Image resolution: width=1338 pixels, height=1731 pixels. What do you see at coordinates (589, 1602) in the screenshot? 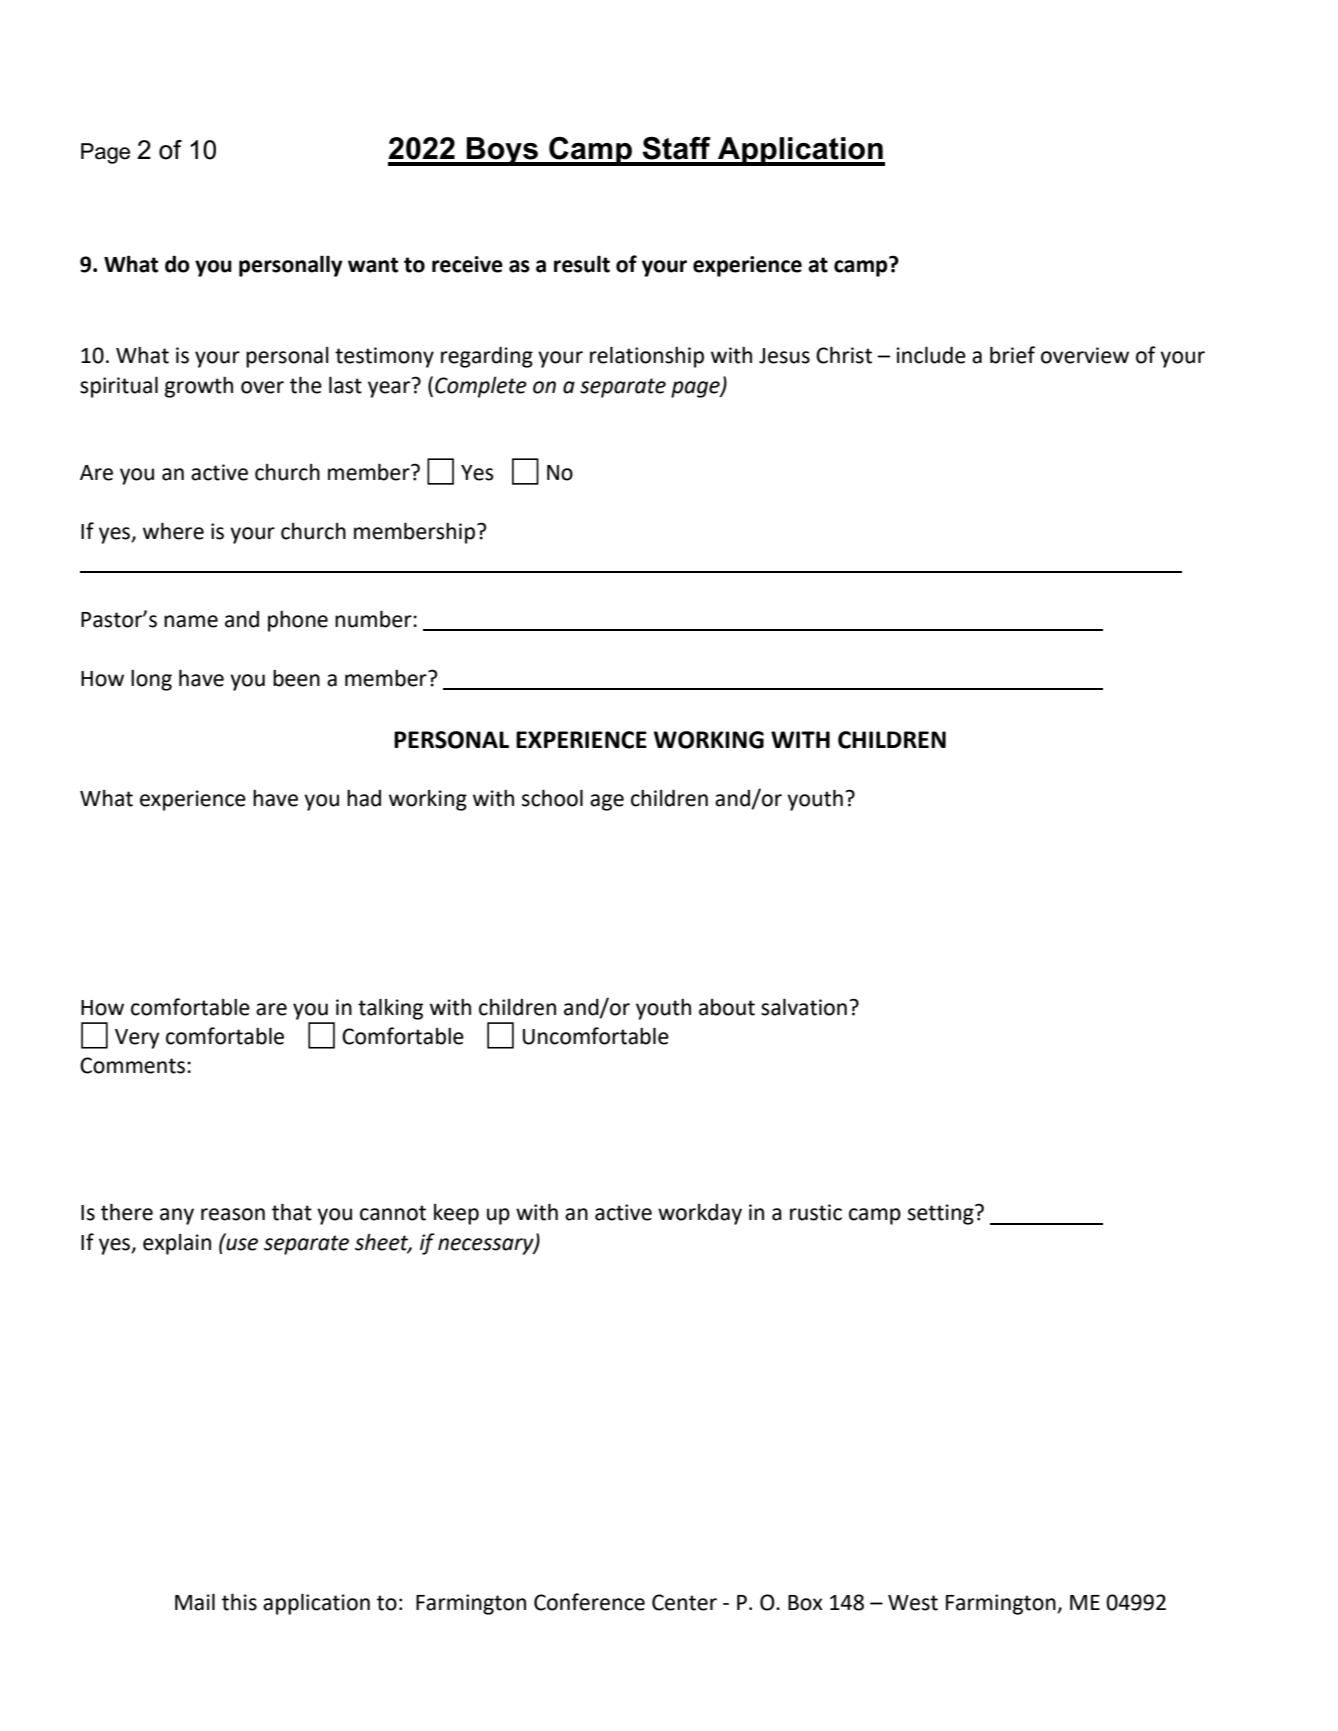
I see `Conference` at bounding box center [589, 1602].
